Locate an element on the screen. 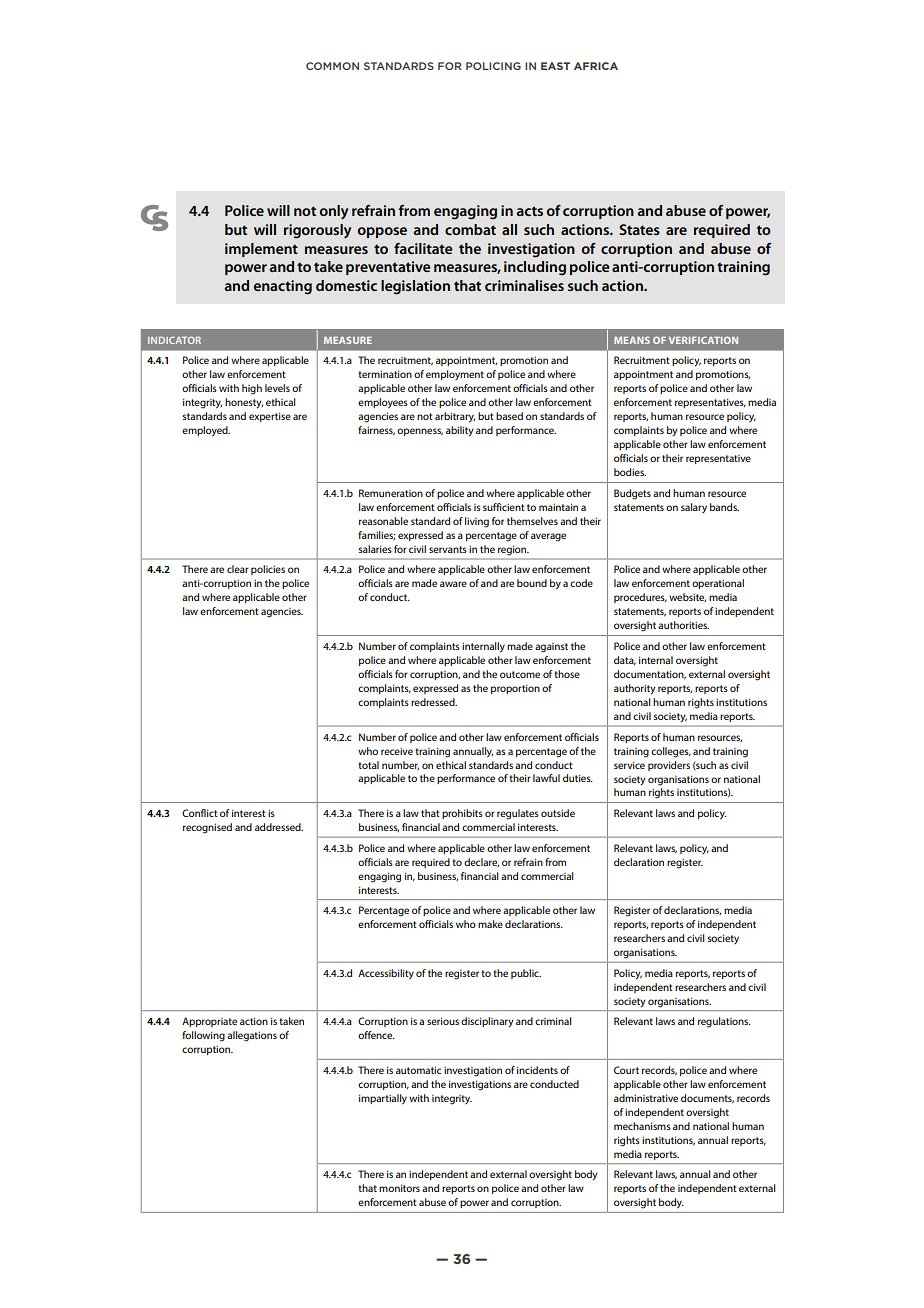 This screenshot has width=924, height=1308. recognised is located at coordinates (207, 828).
